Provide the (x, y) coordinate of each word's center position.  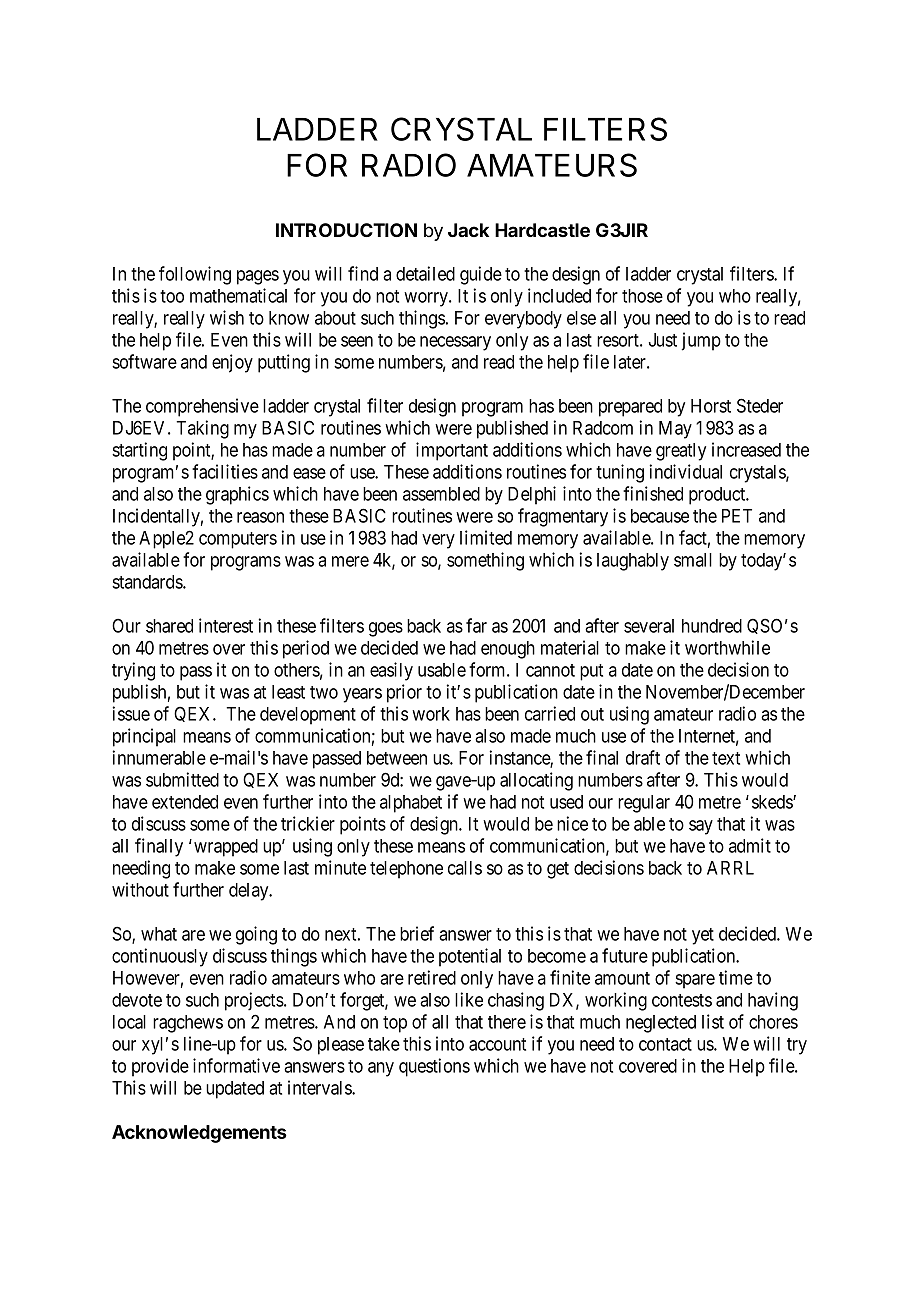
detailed (425, 273)
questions (434, 1067)
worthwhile (727, 647)
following (195, 275)
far (476, 625)
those (642, 296)
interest (226, 625)
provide (160, 1067)
